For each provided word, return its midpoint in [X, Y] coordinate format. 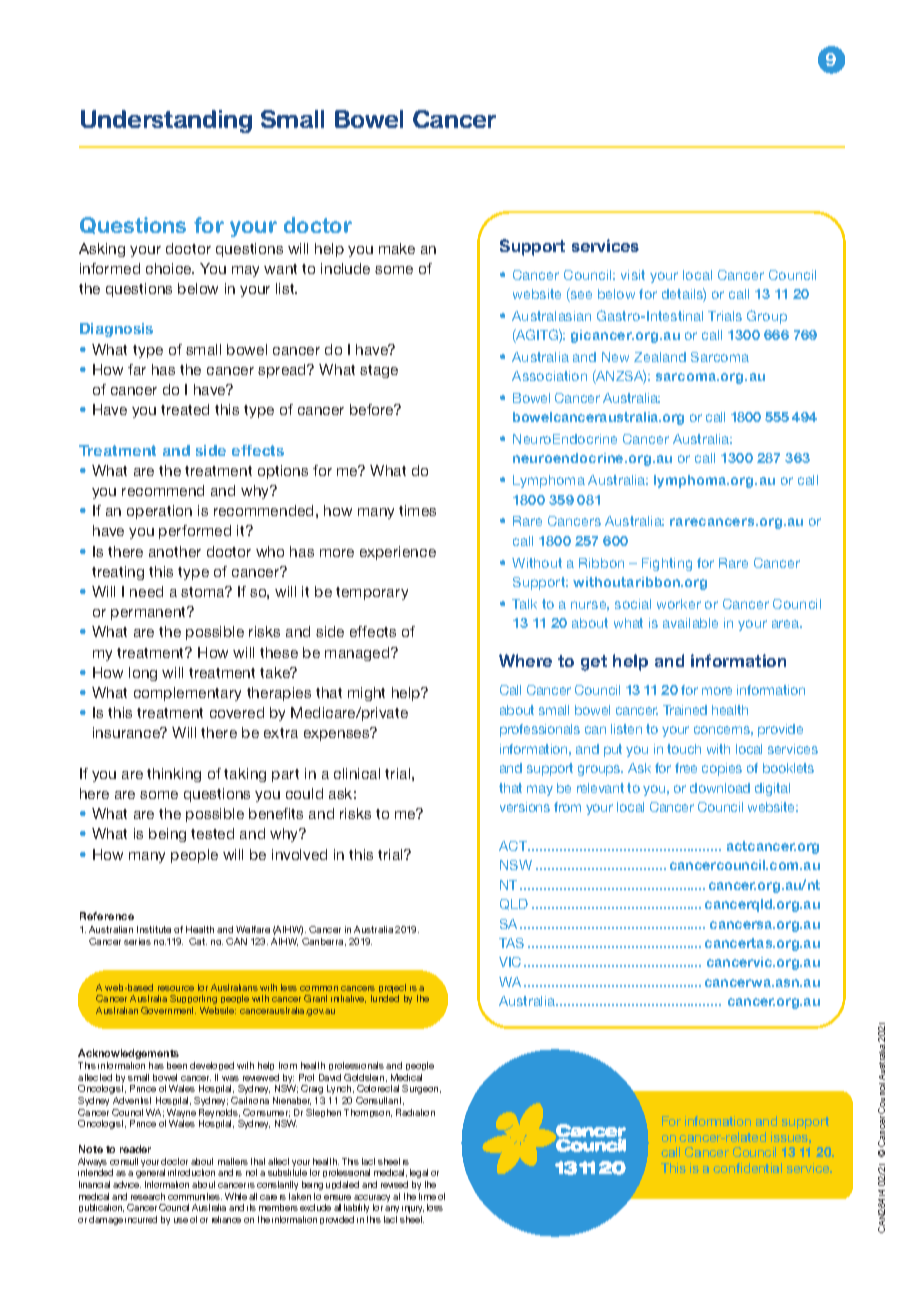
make [397, 248]
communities [195, 1196]
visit [633, 275]
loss [435, 1207]
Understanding [166, 121]
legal [419, 1173]
